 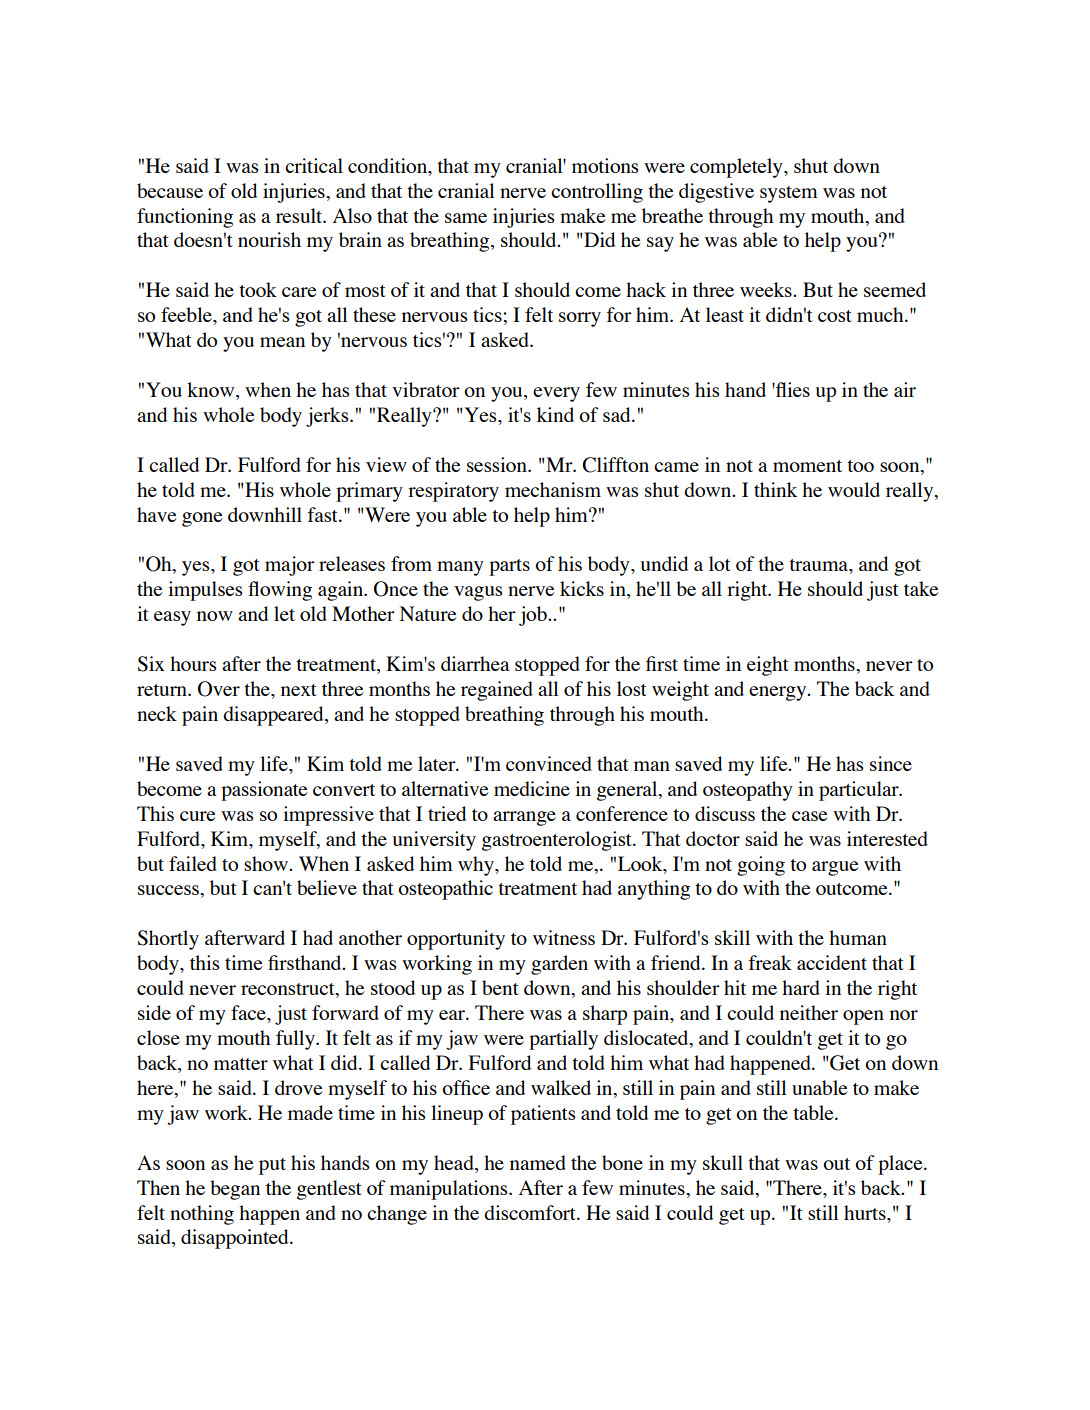 What do you see at coordinates (531, 1212) in the page?
I see `discomfort` at bounding box center [531, 1212].
